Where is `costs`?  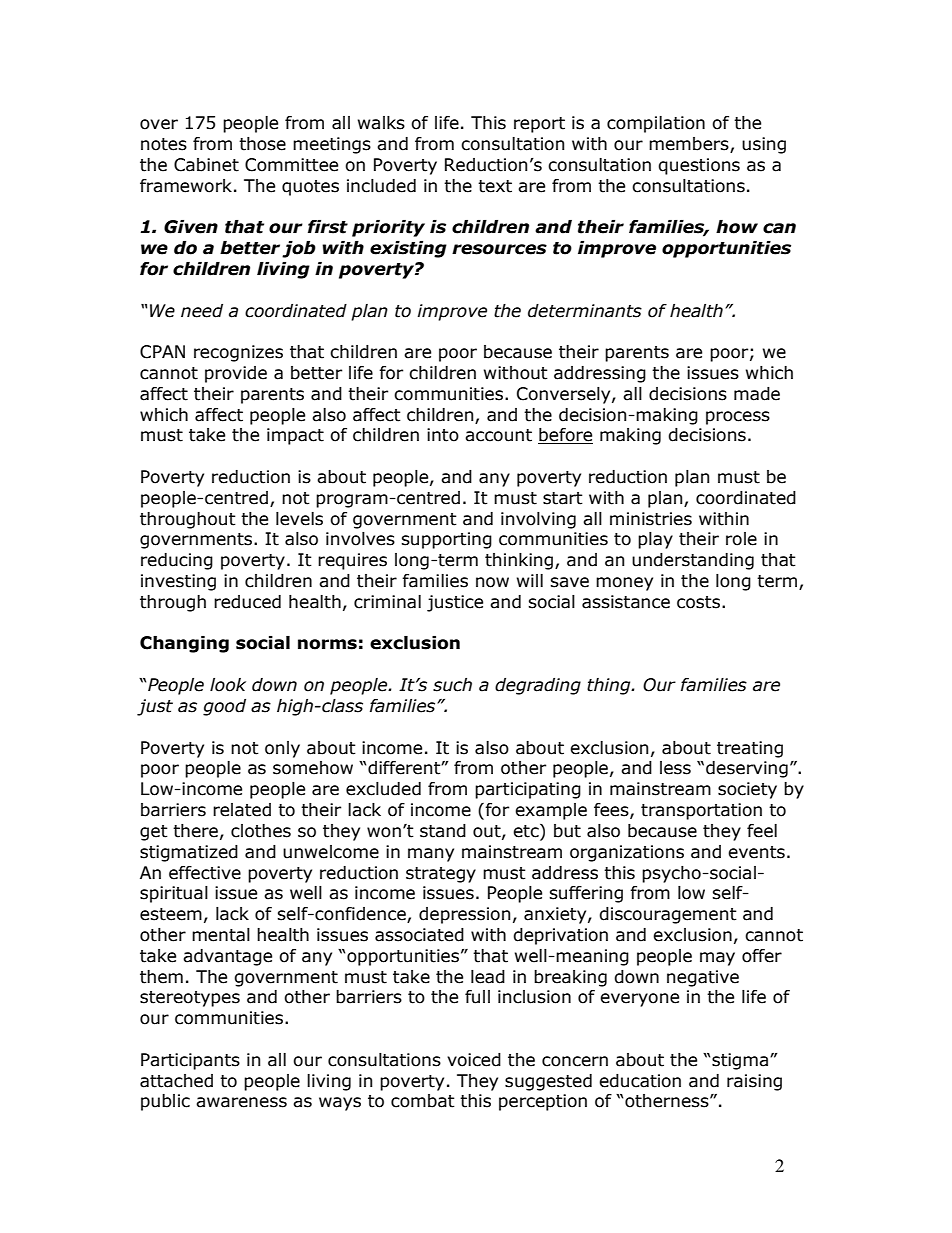 costs is located at coordinates (698, 602).
